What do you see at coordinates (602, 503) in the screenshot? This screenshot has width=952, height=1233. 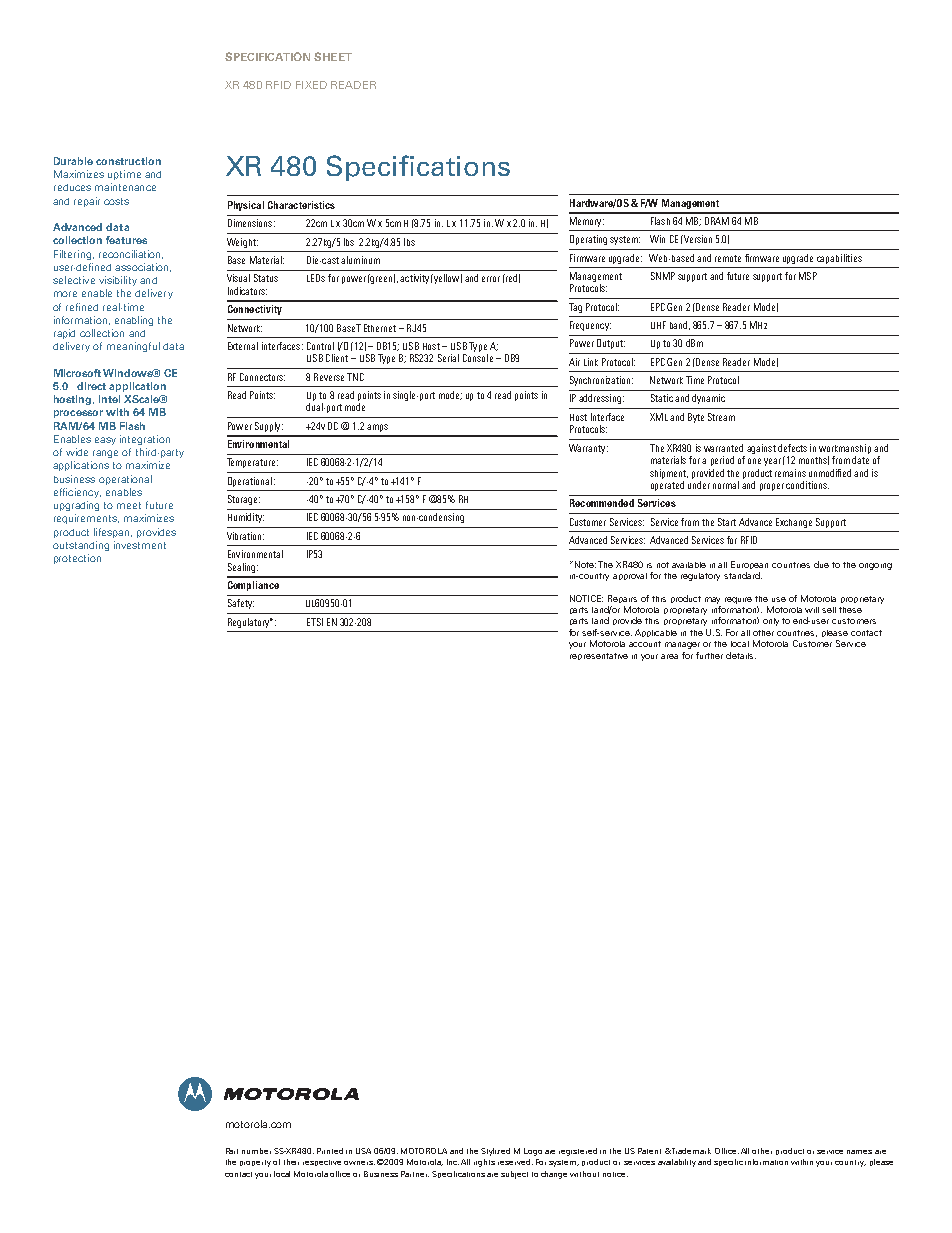 I see `Recommended` at bounding box center [602, 503].
